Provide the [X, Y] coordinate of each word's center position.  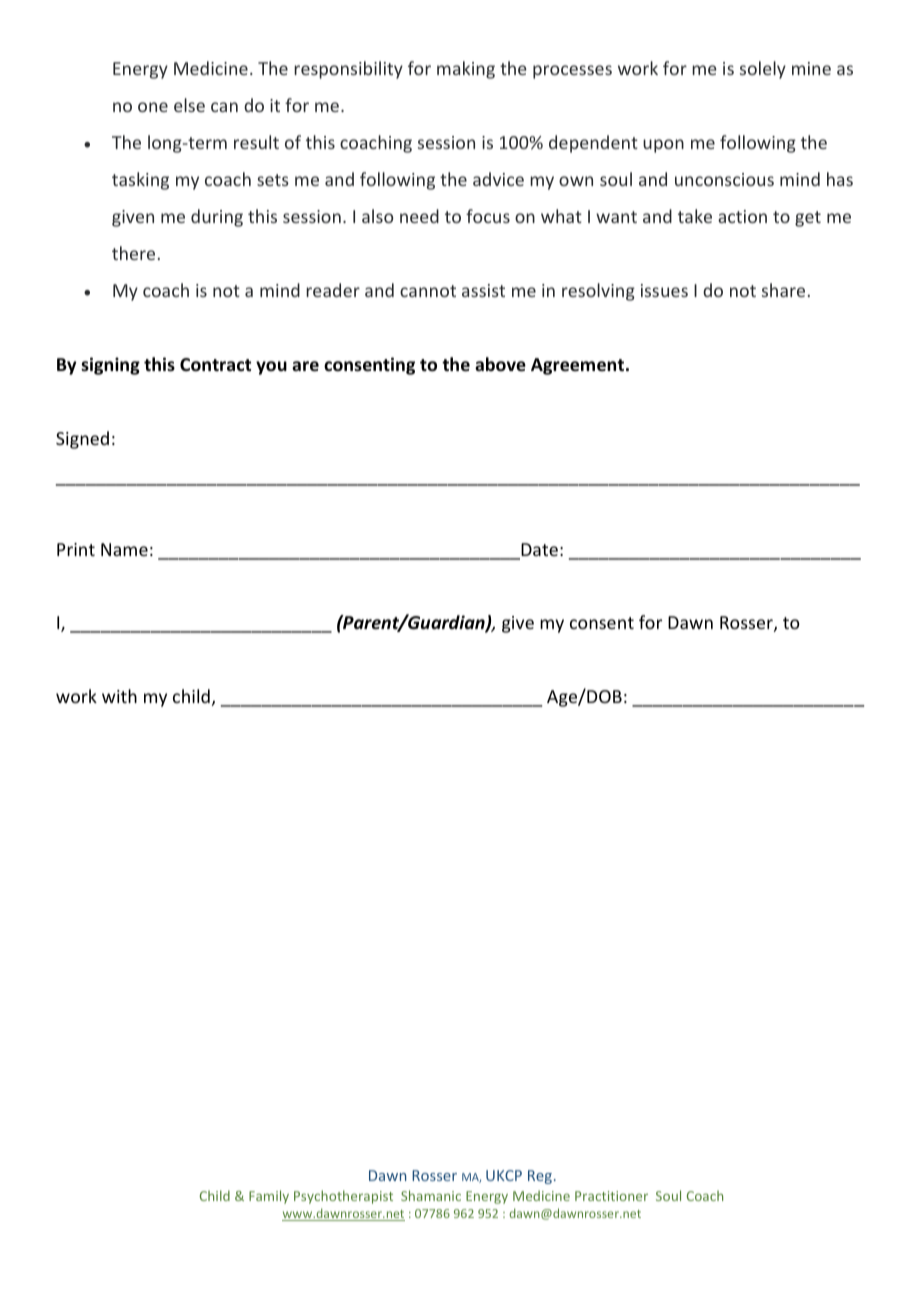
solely [763, 70]
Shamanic [431, 1195]
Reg [540, 1177]
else [189, 105]
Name [124, 549]
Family [269, 1197]
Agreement [577, 366]
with [119, 696]
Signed [82, 440]
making [466, 70]
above [500, 364]
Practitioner [611, 1196]
